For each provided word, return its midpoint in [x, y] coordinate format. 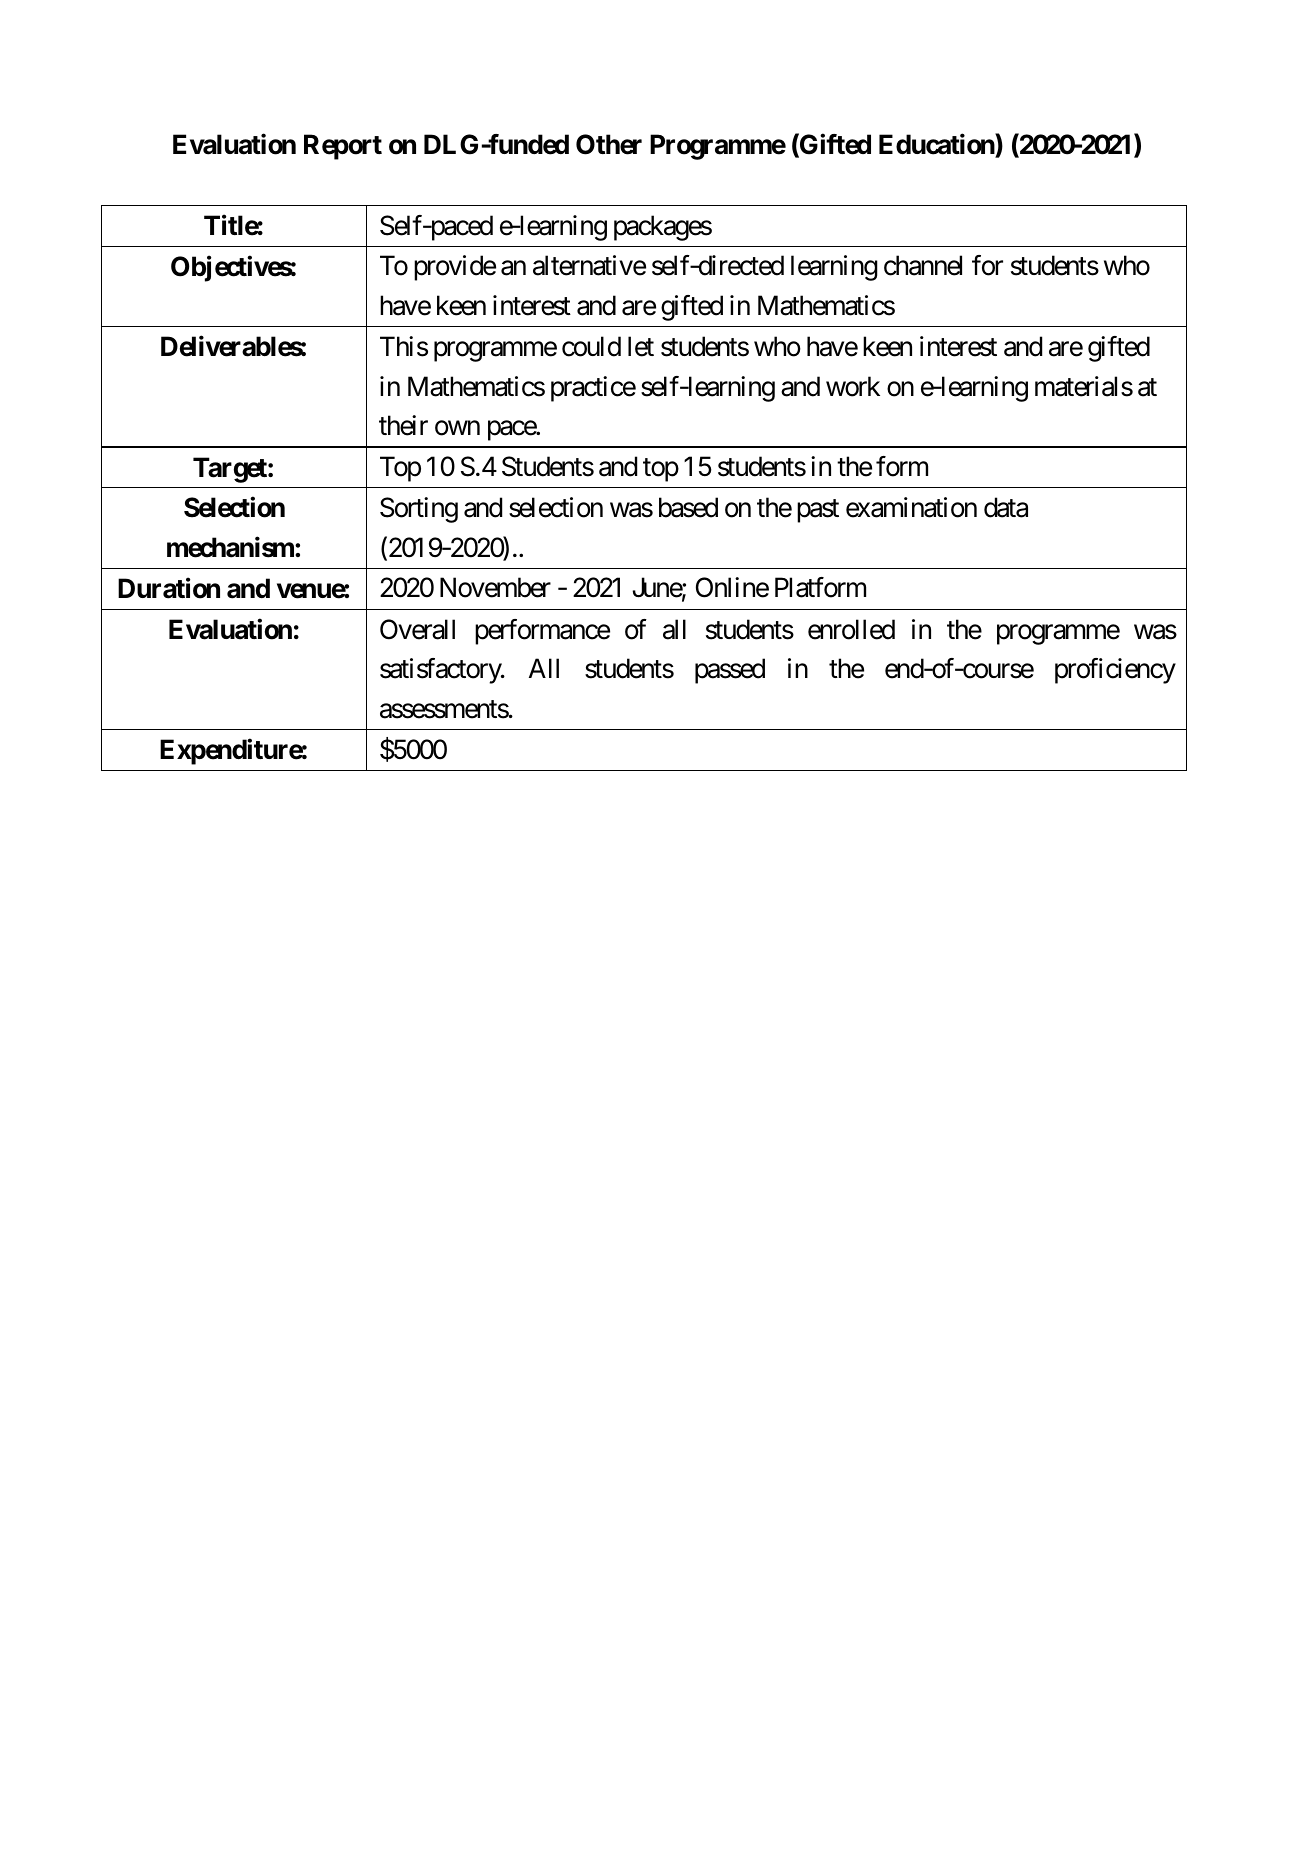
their [403, 425]
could [591, 346]
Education [937, 146]
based [688, 507]
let [641, 346]
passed [730, 671]
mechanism [231, 547]
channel [923, 265]
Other [609, 144]
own [457, 428]
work [853, 386]
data [1006, 507]
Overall [417, 629]
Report [343, 147]
